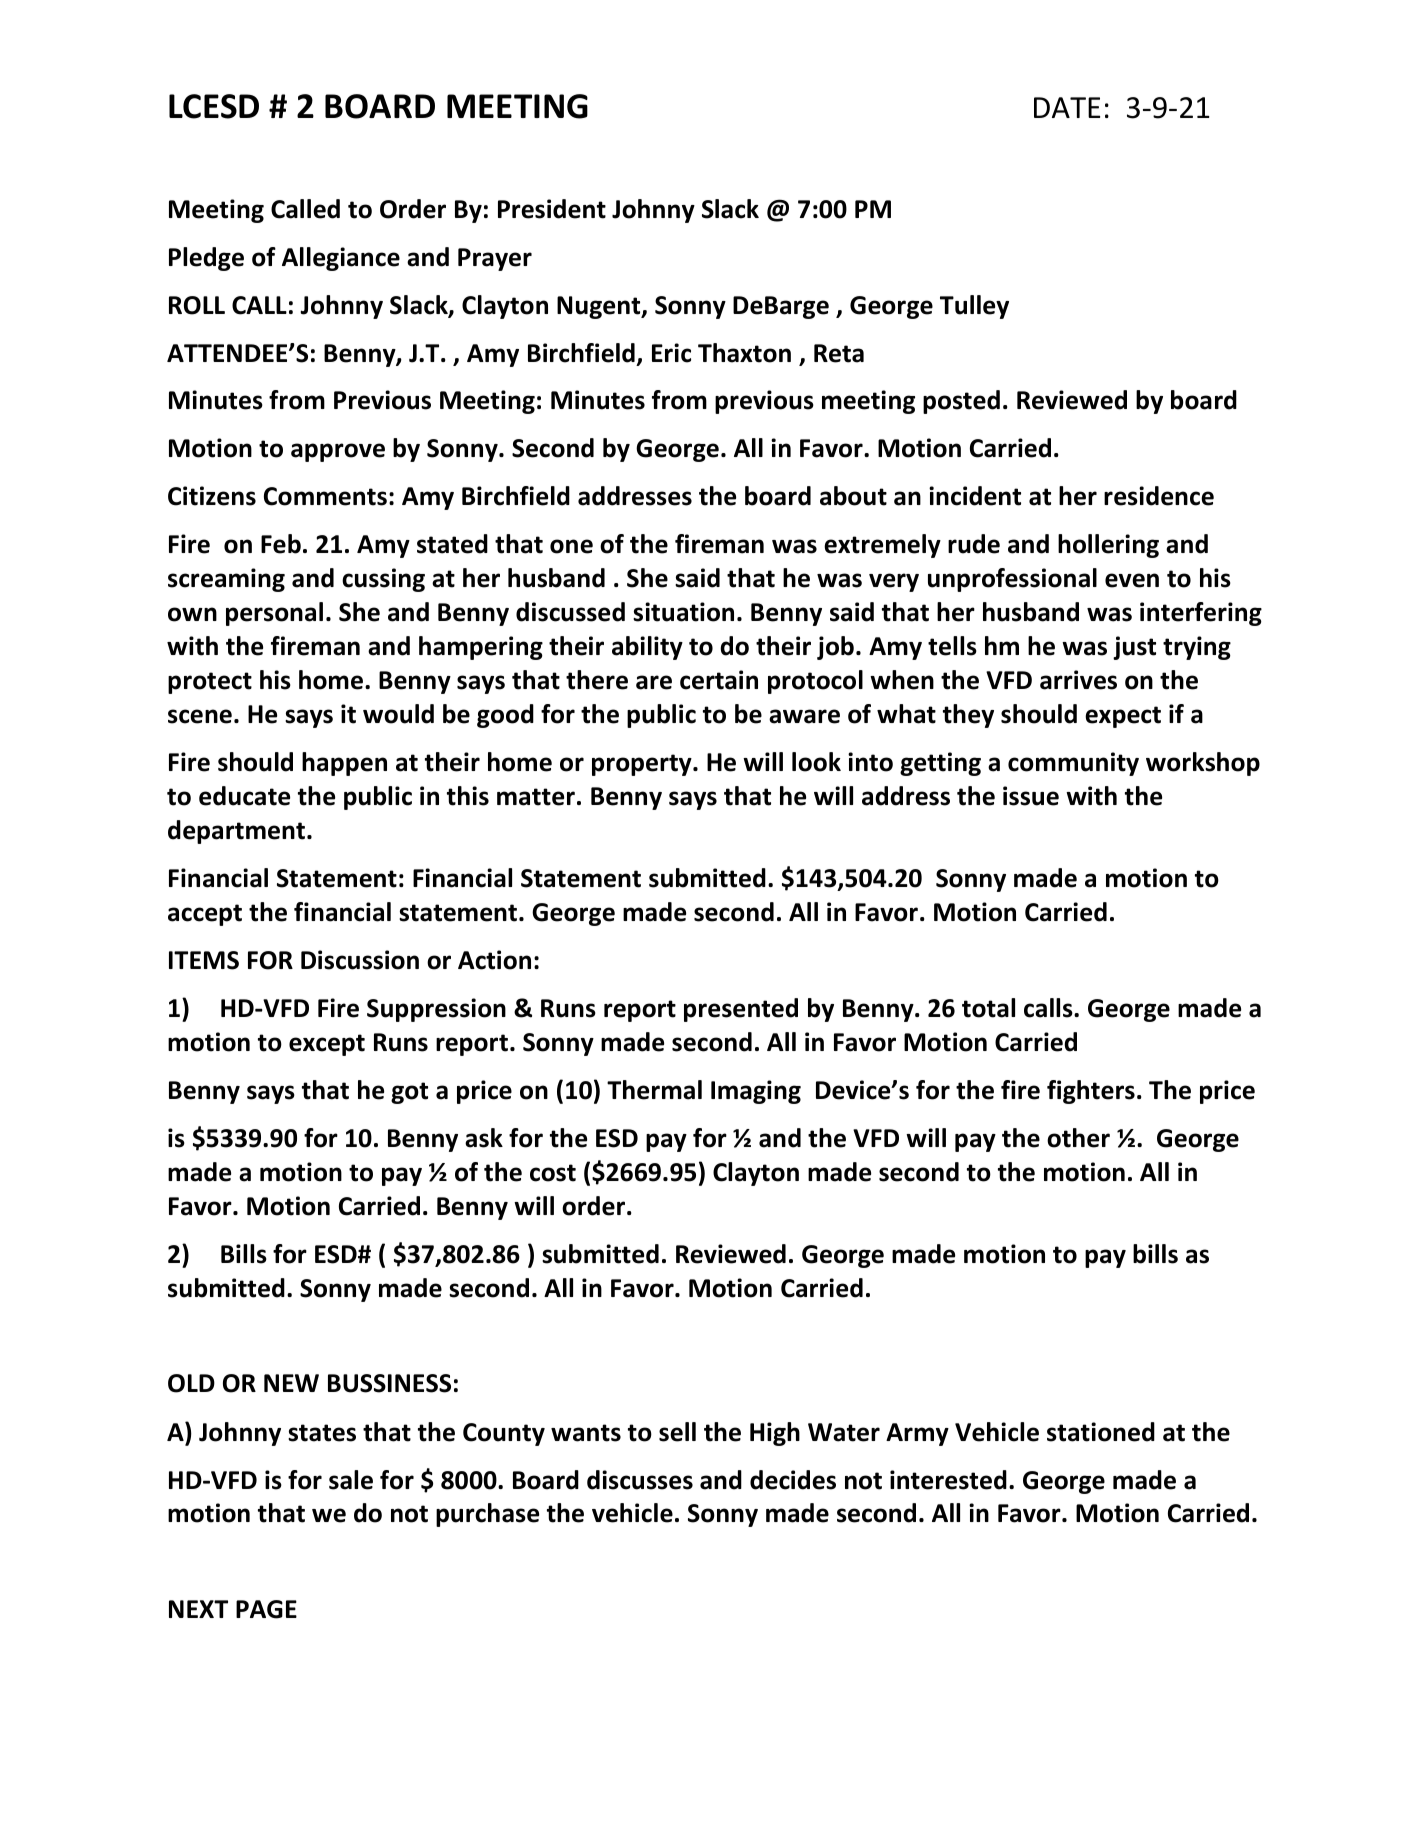  I want to click on got, so click(409, 1093).
